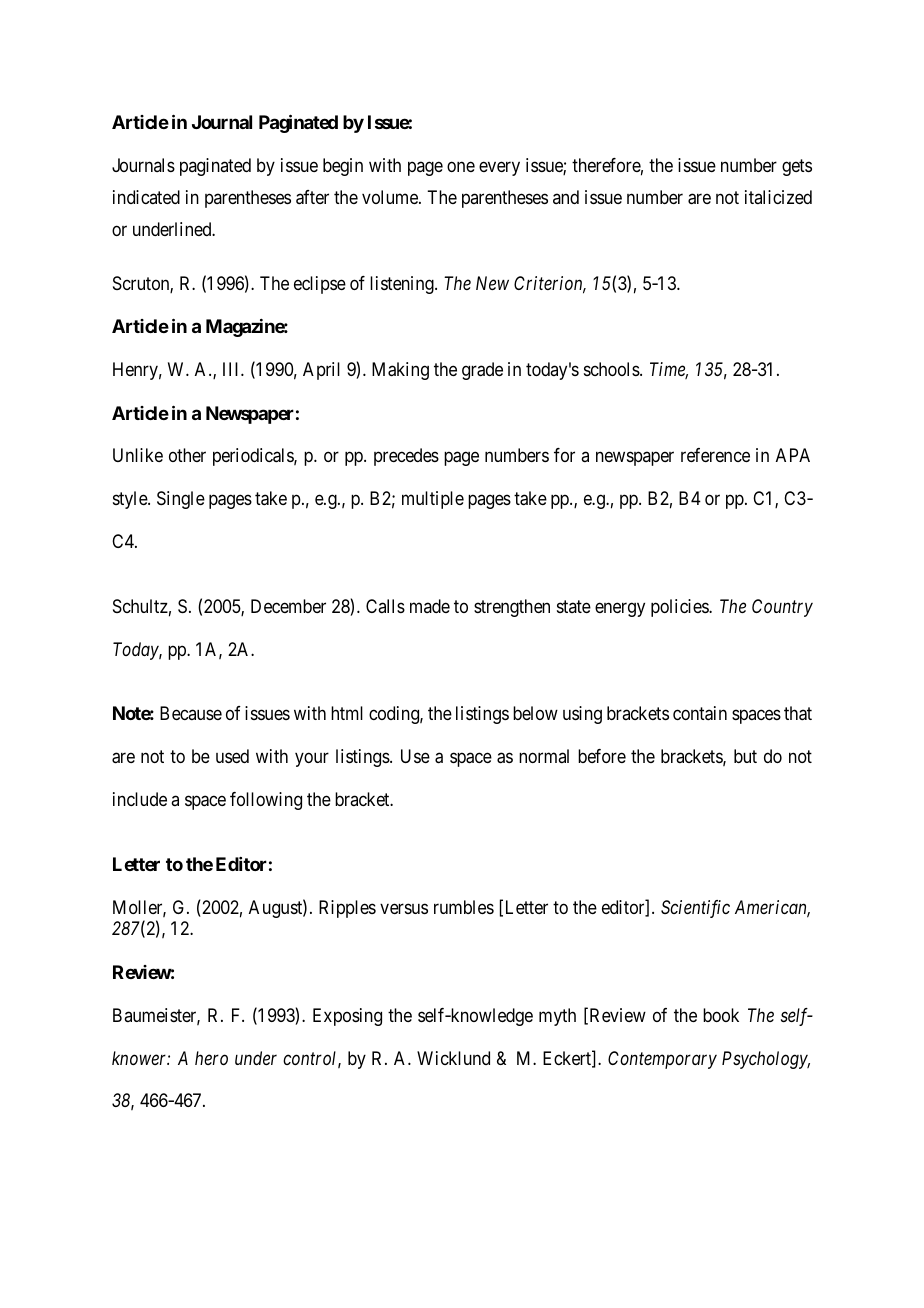  I want to click on italicized, so click(778, 197).
